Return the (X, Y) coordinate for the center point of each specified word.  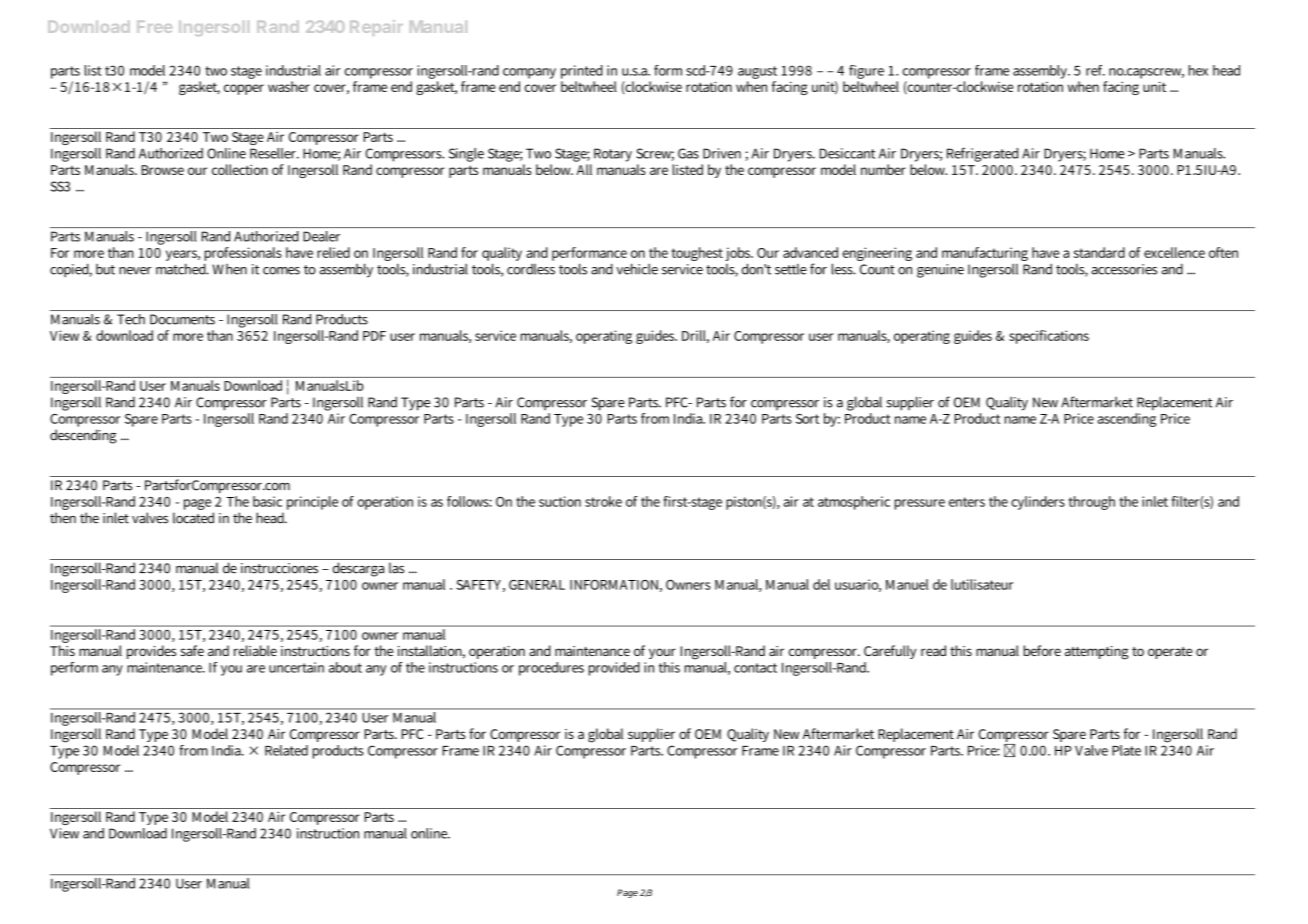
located (193, 518)
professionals (243, 255)
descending (83, 436)
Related (286, 750)
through (1092, 503)
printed (582, 72)
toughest (697, 254)
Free (154, 27)
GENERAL (537, 585)
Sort (807, 419)
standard (1099, 252)
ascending (1127, 418)
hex (1198, 70)
